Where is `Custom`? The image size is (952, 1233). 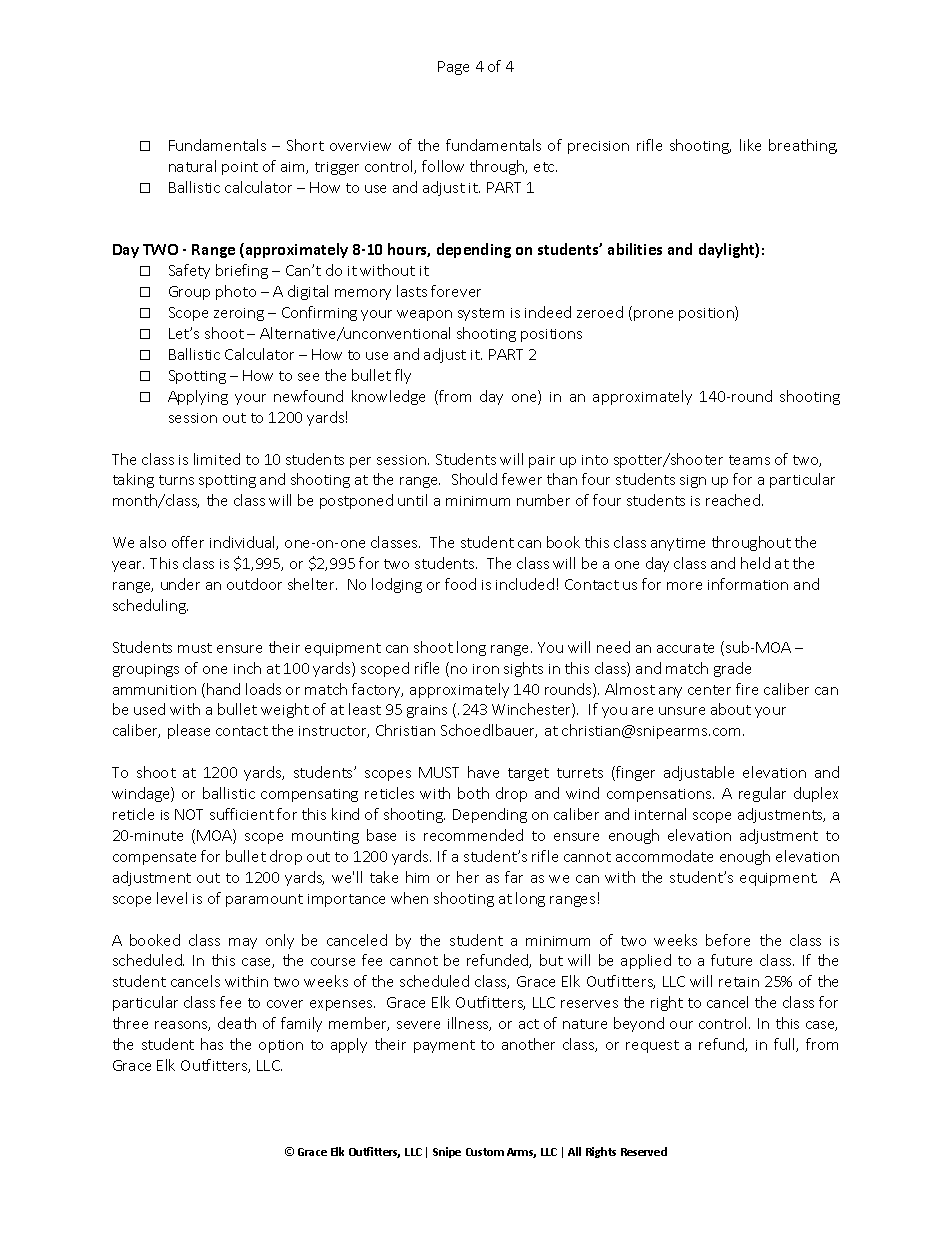 Custom is located at coordinates (485, 1152).
